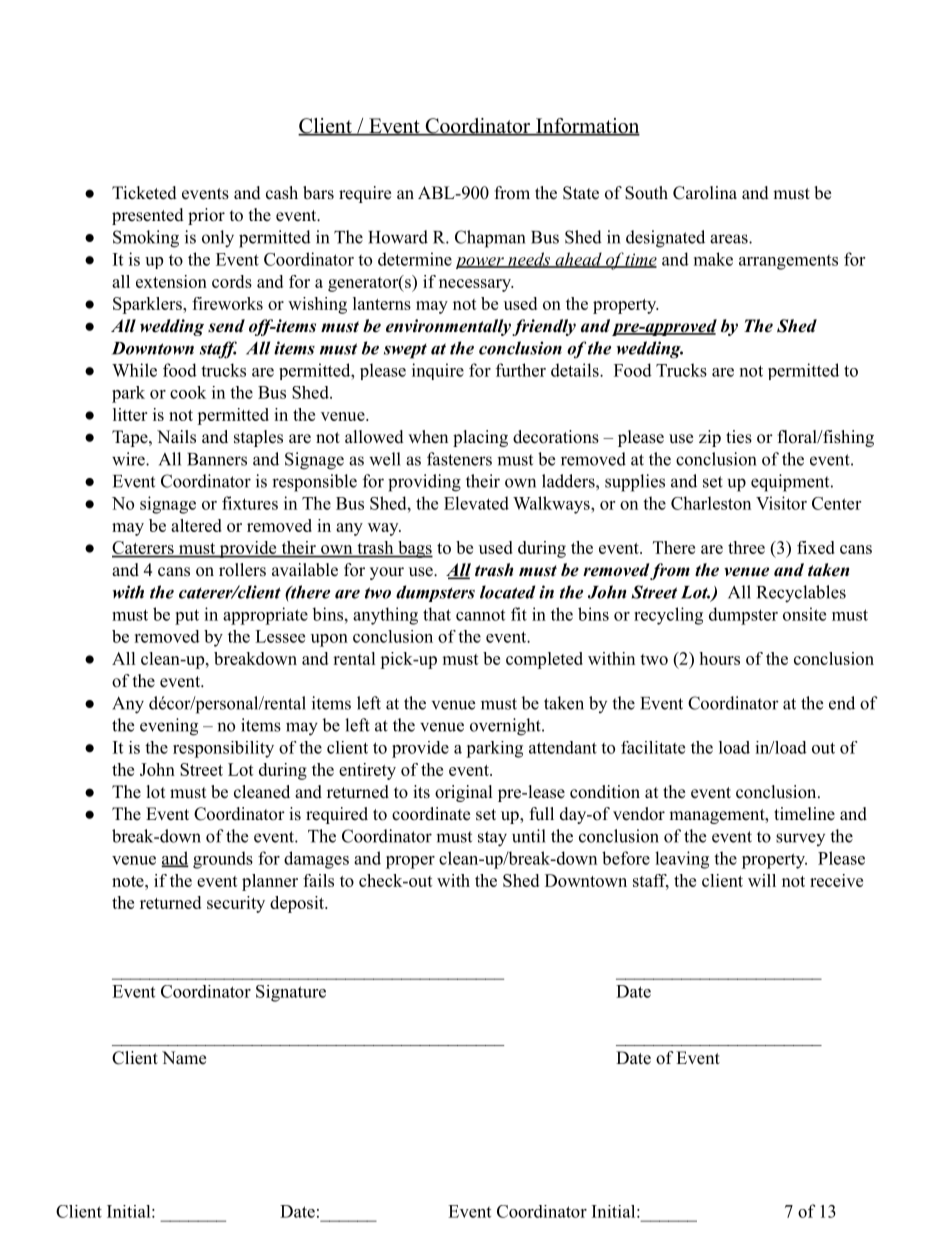 Image resolution: width=952 pixels, height=1233 pixels. What do you see at coordinates (291, 993) in the screenshot?
I see `Signature` at bounding box center [291, 993].
